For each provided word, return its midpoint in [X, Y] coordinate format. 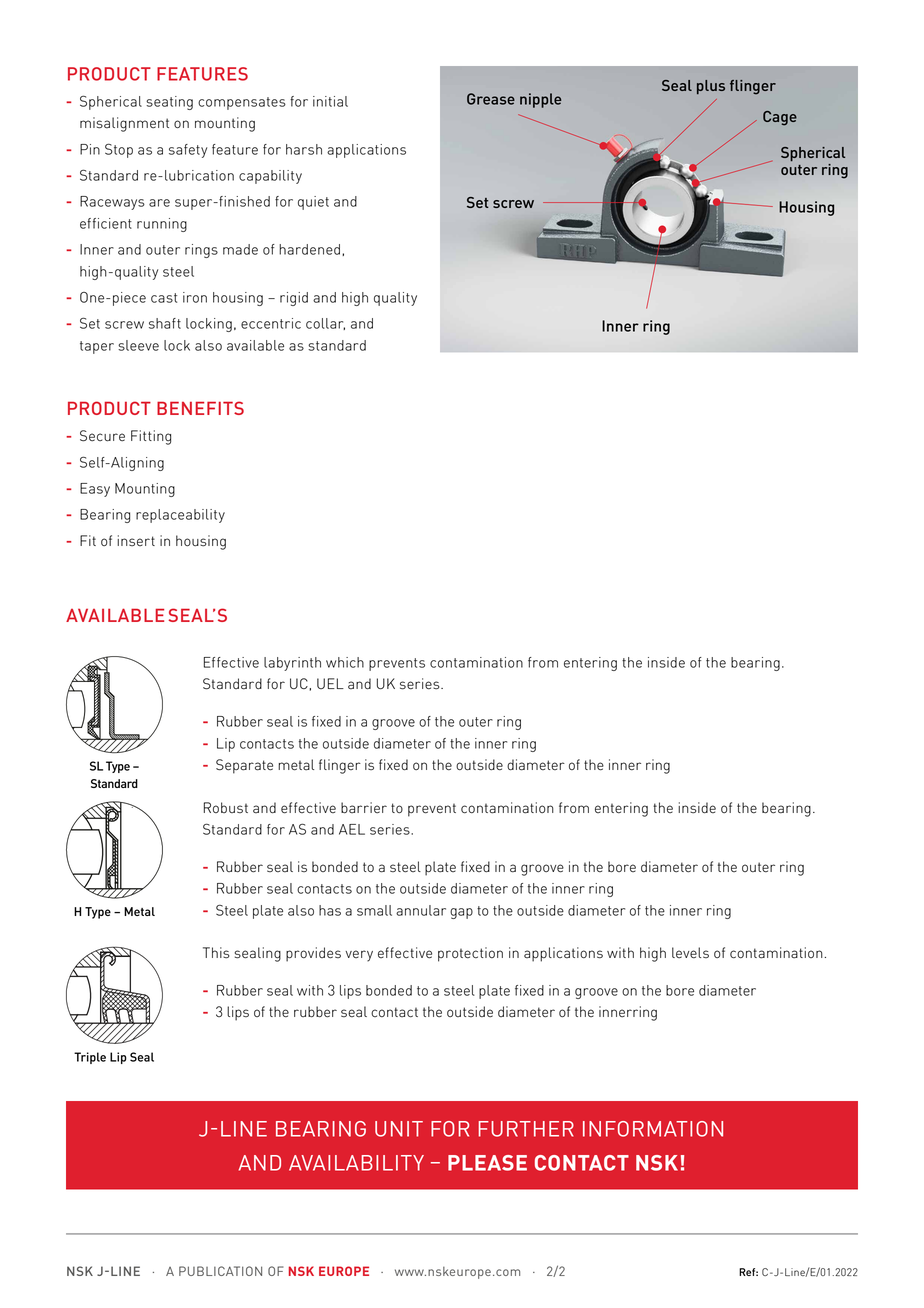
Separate [244, 766]
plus [711, 87]
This [216, 953]
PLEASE [487, 1163]
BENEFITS [200, 408]
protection [470, 954]
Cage [780, 118]
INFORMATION [653, 1129]
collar [325, 324]
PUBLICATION [220, 1271]
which [345, 662]
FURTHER [526, 1129]
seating [169, 103]
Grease [491, 99]
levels [690, 953]
